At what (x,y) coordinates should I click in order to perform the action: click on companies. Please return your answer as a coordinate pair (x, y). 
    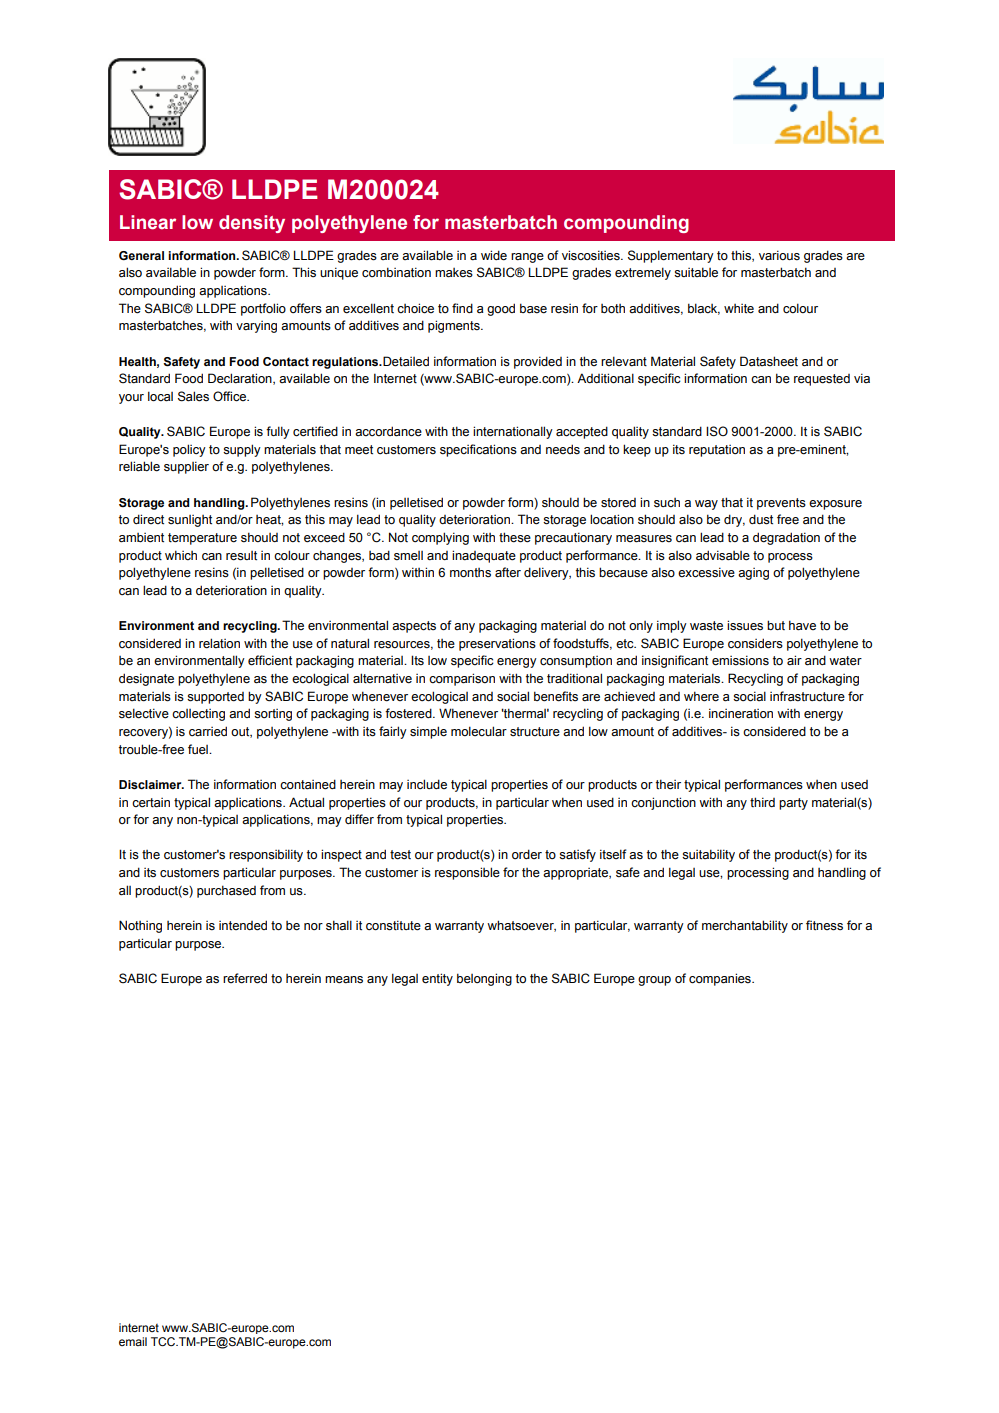
    Looking at the image, I should click on (721, 979).
